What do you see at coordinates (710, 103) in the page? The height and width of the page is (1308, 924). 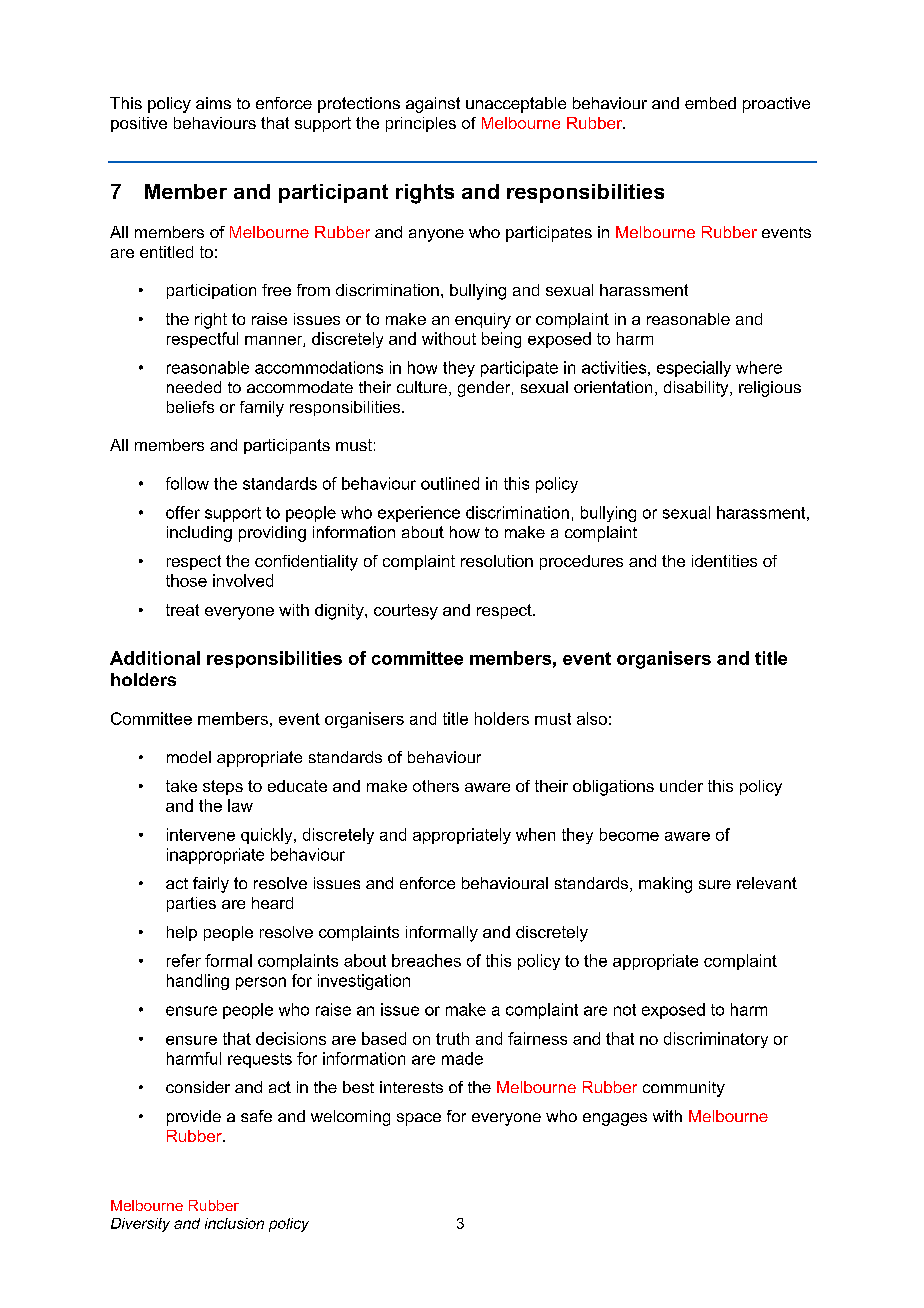 I see `embed` at bounding box center [710, 103].
